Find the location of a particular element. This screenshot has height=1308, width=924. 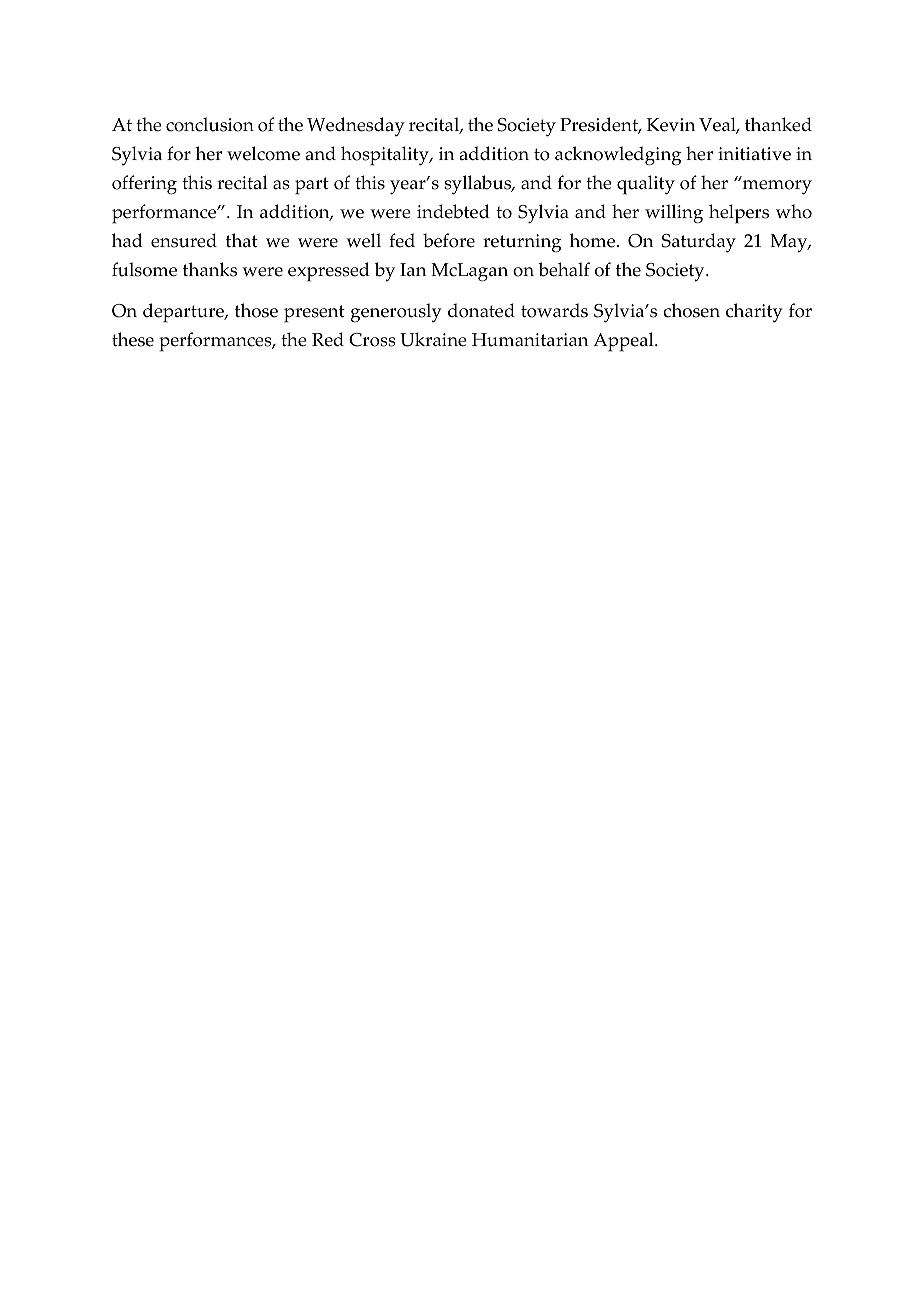

thanks is located at coordinates (210, 269).
